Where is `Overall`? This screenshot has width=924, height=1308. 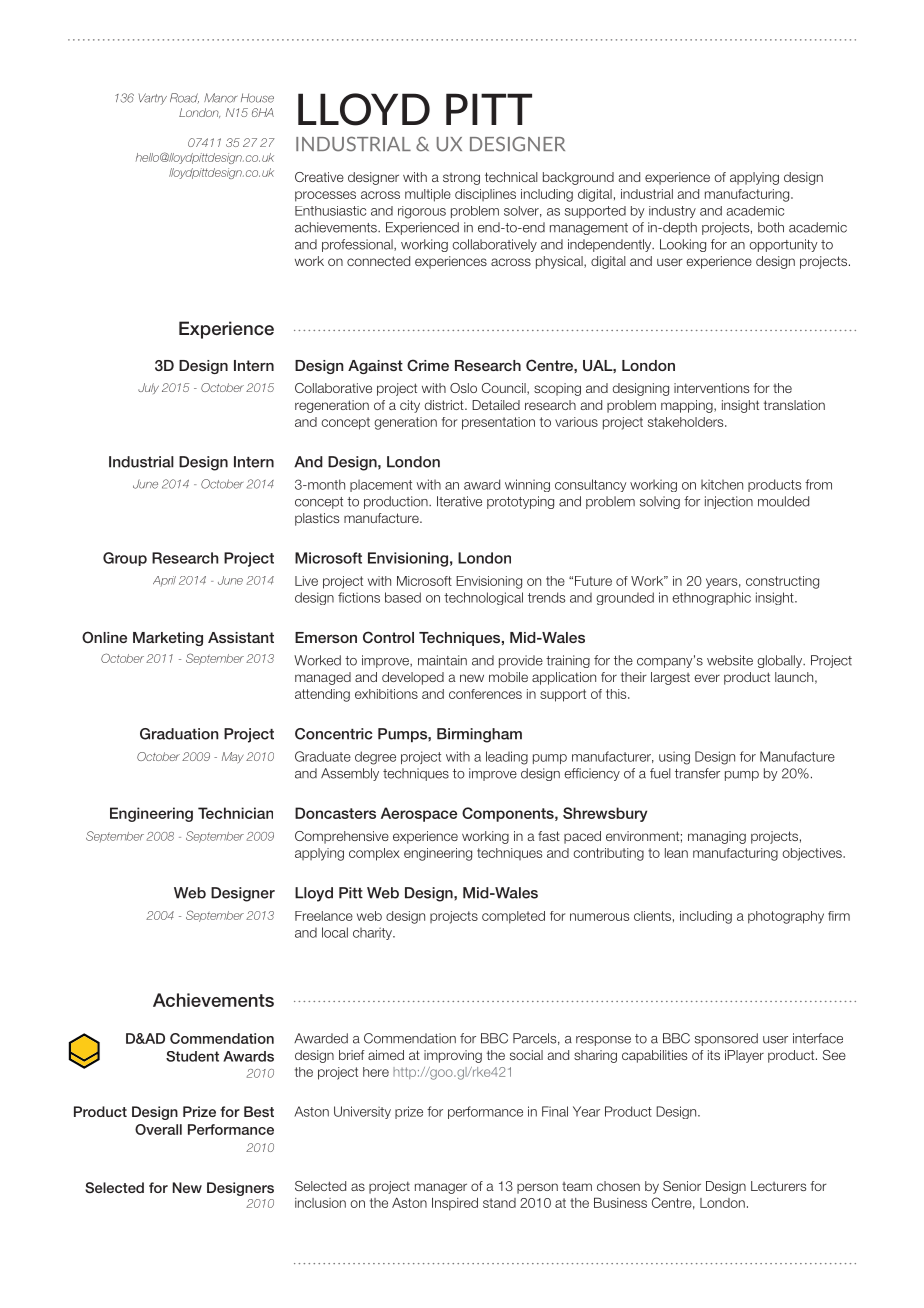
Overall is located at coordinates (158, 1129).
